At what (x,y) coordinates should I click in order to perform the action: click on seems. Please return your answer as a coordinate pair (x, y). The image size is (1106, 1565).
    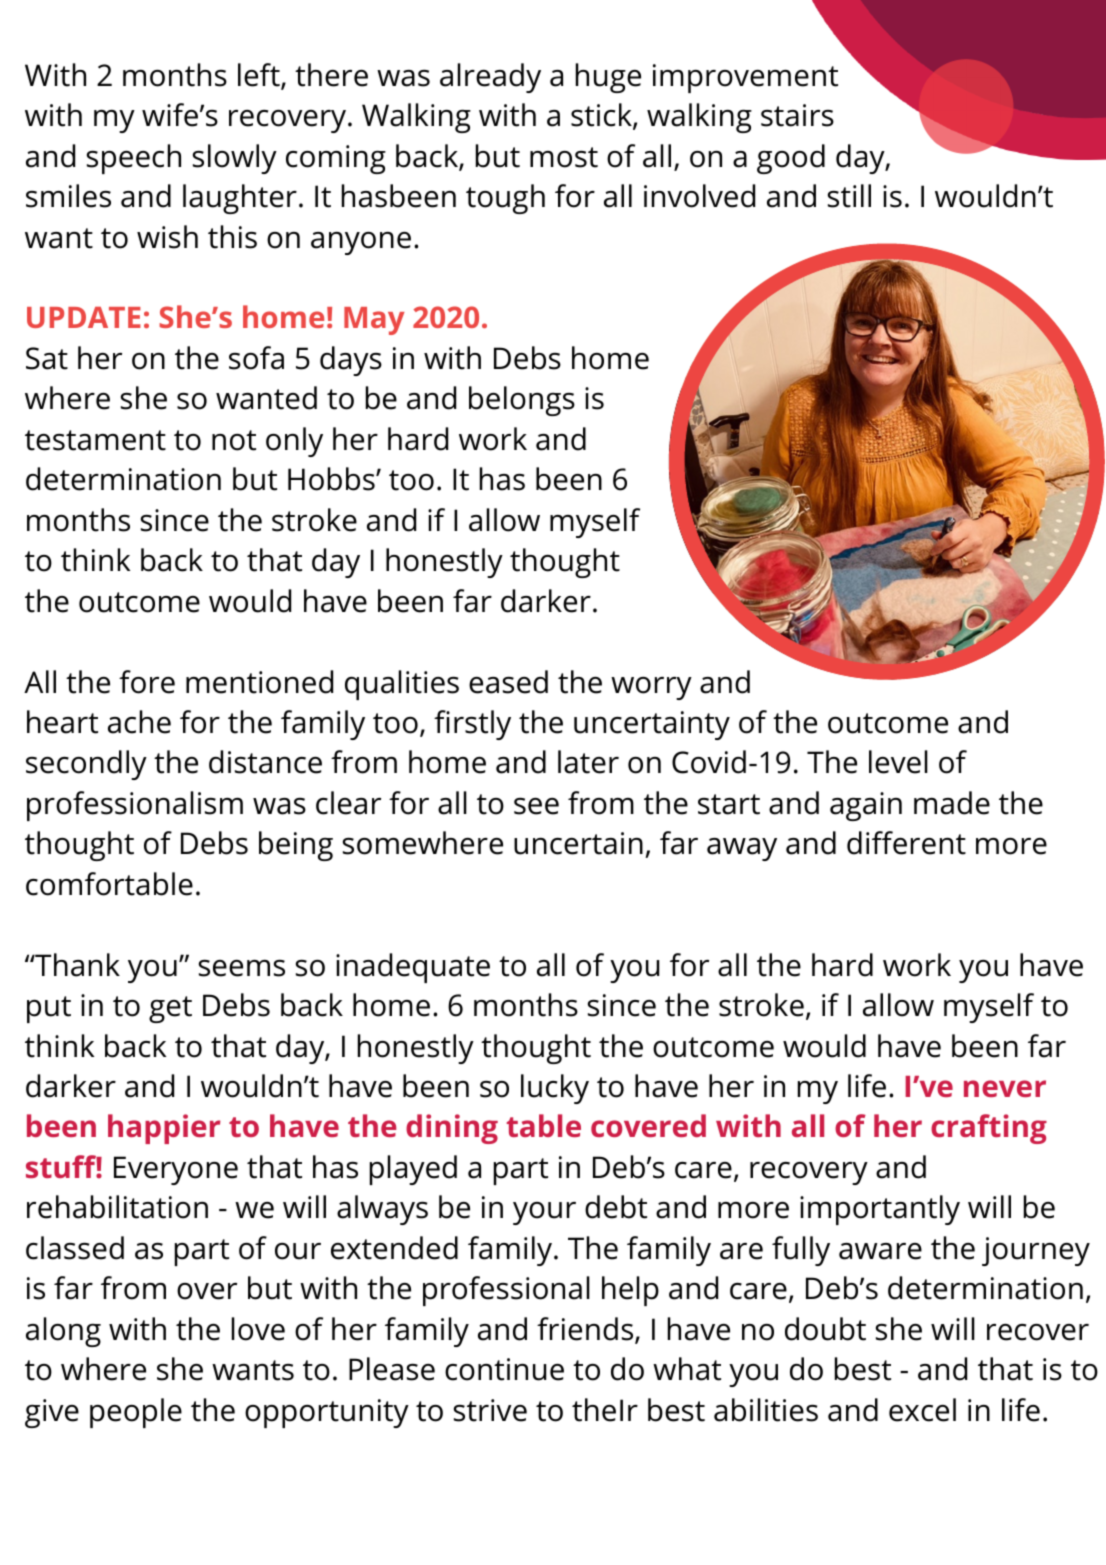
    Looking at the image, I should click on (242, 968).
